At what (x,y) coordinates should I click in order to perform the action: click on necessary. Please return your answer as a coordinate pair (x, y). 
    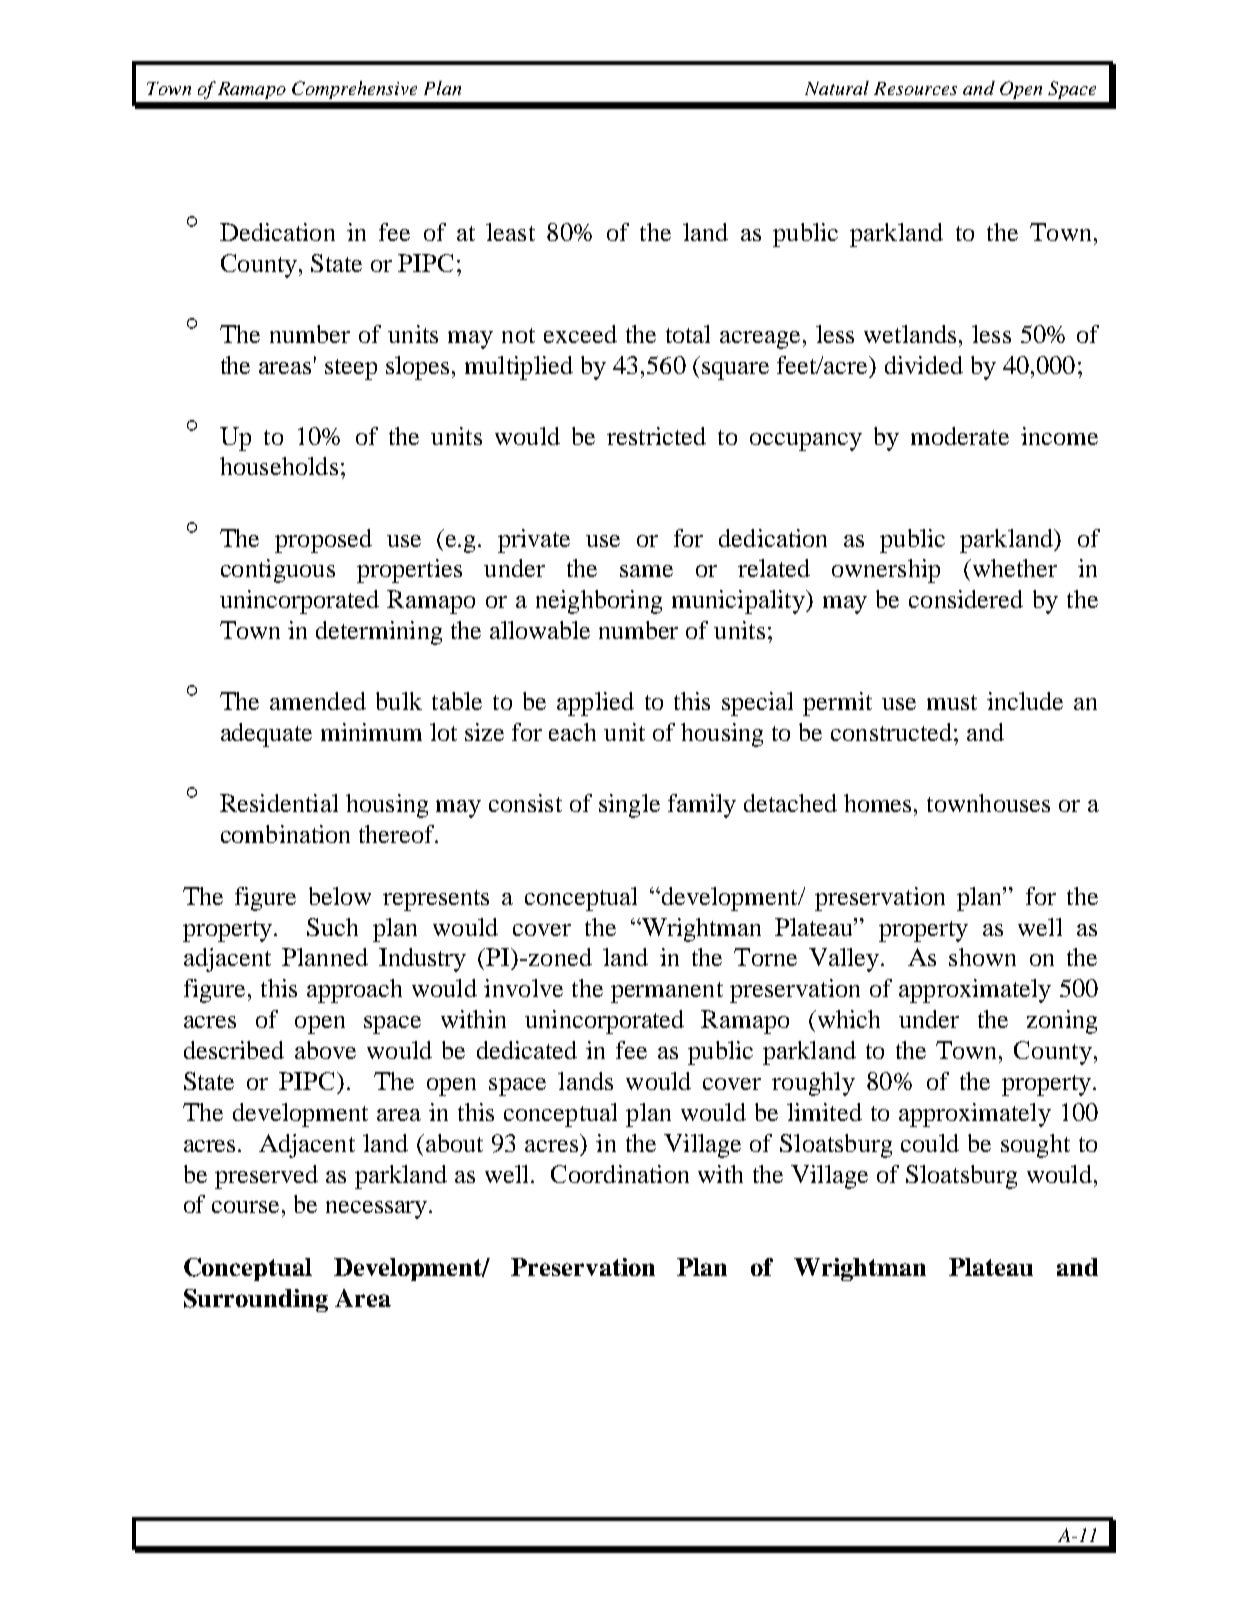
    Looking at the image, I should click on (378, 1210).
